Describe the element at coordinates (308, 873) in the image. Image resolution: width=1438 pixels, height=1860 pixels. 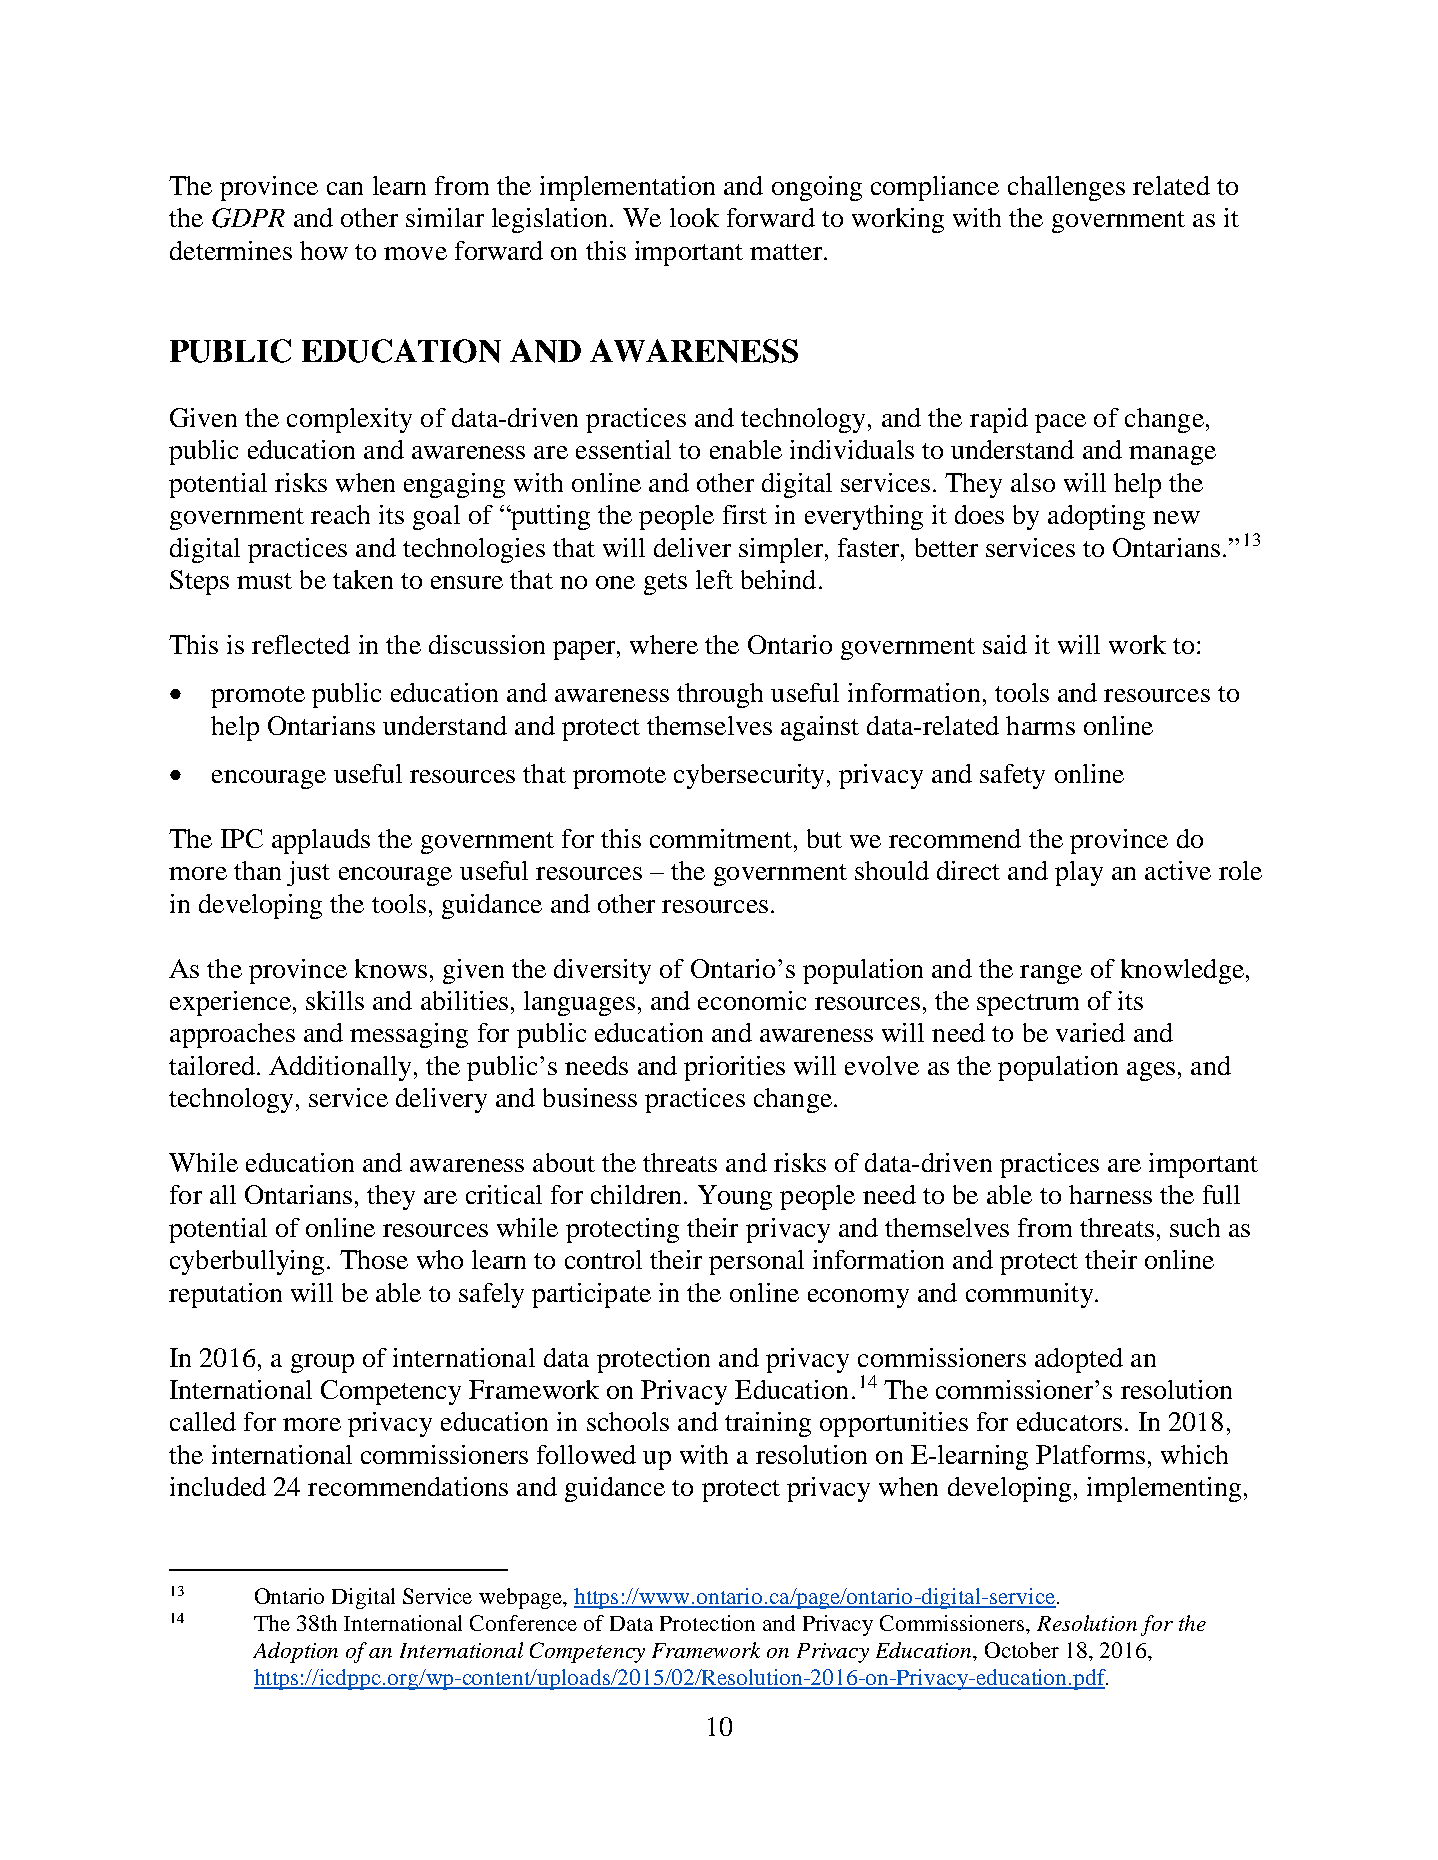
I see `just` at that location.
